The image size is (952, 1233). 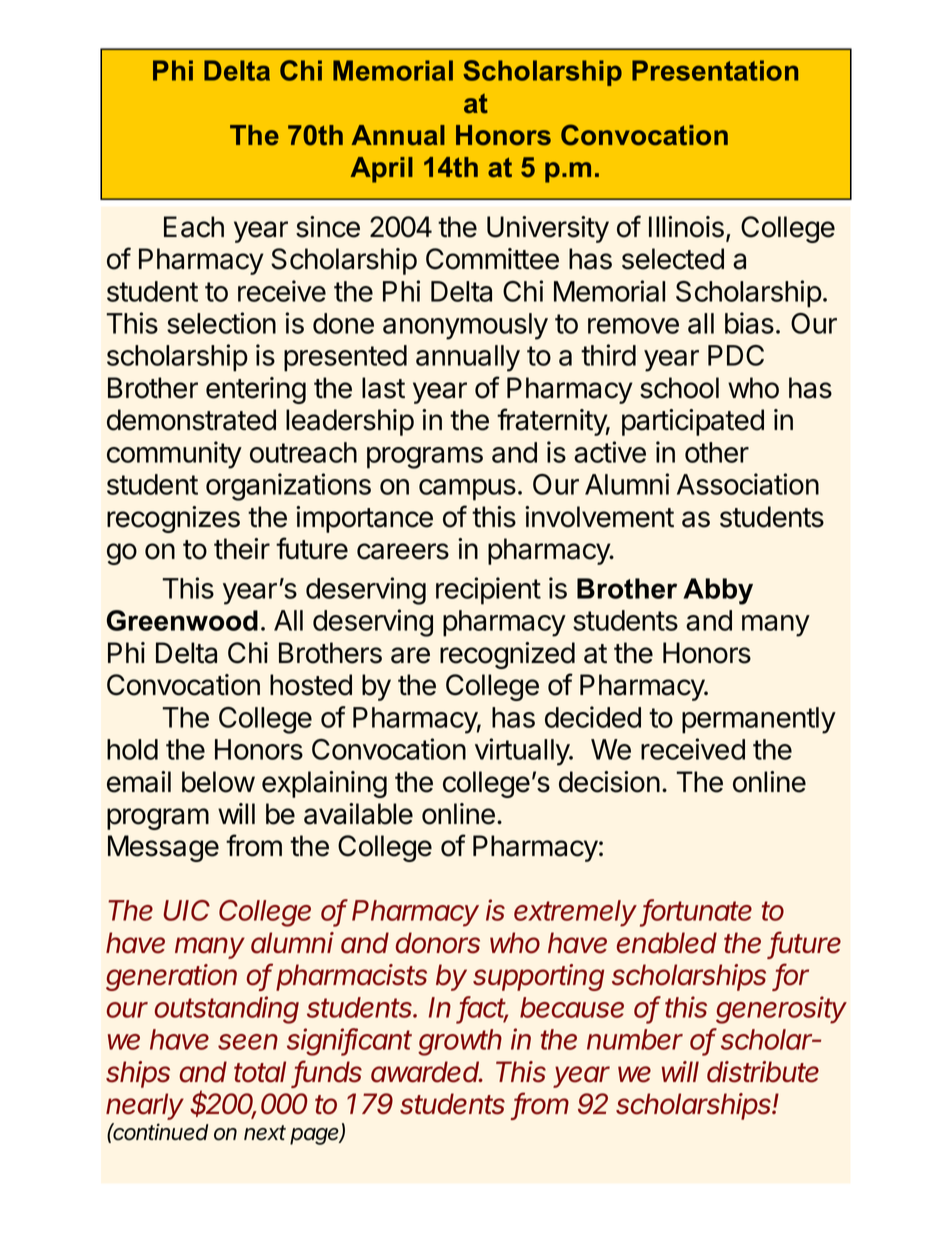 What do you see at coordinates (221, 323) in the screenshot?
I see `selection` at bounding box center [221, 323].
